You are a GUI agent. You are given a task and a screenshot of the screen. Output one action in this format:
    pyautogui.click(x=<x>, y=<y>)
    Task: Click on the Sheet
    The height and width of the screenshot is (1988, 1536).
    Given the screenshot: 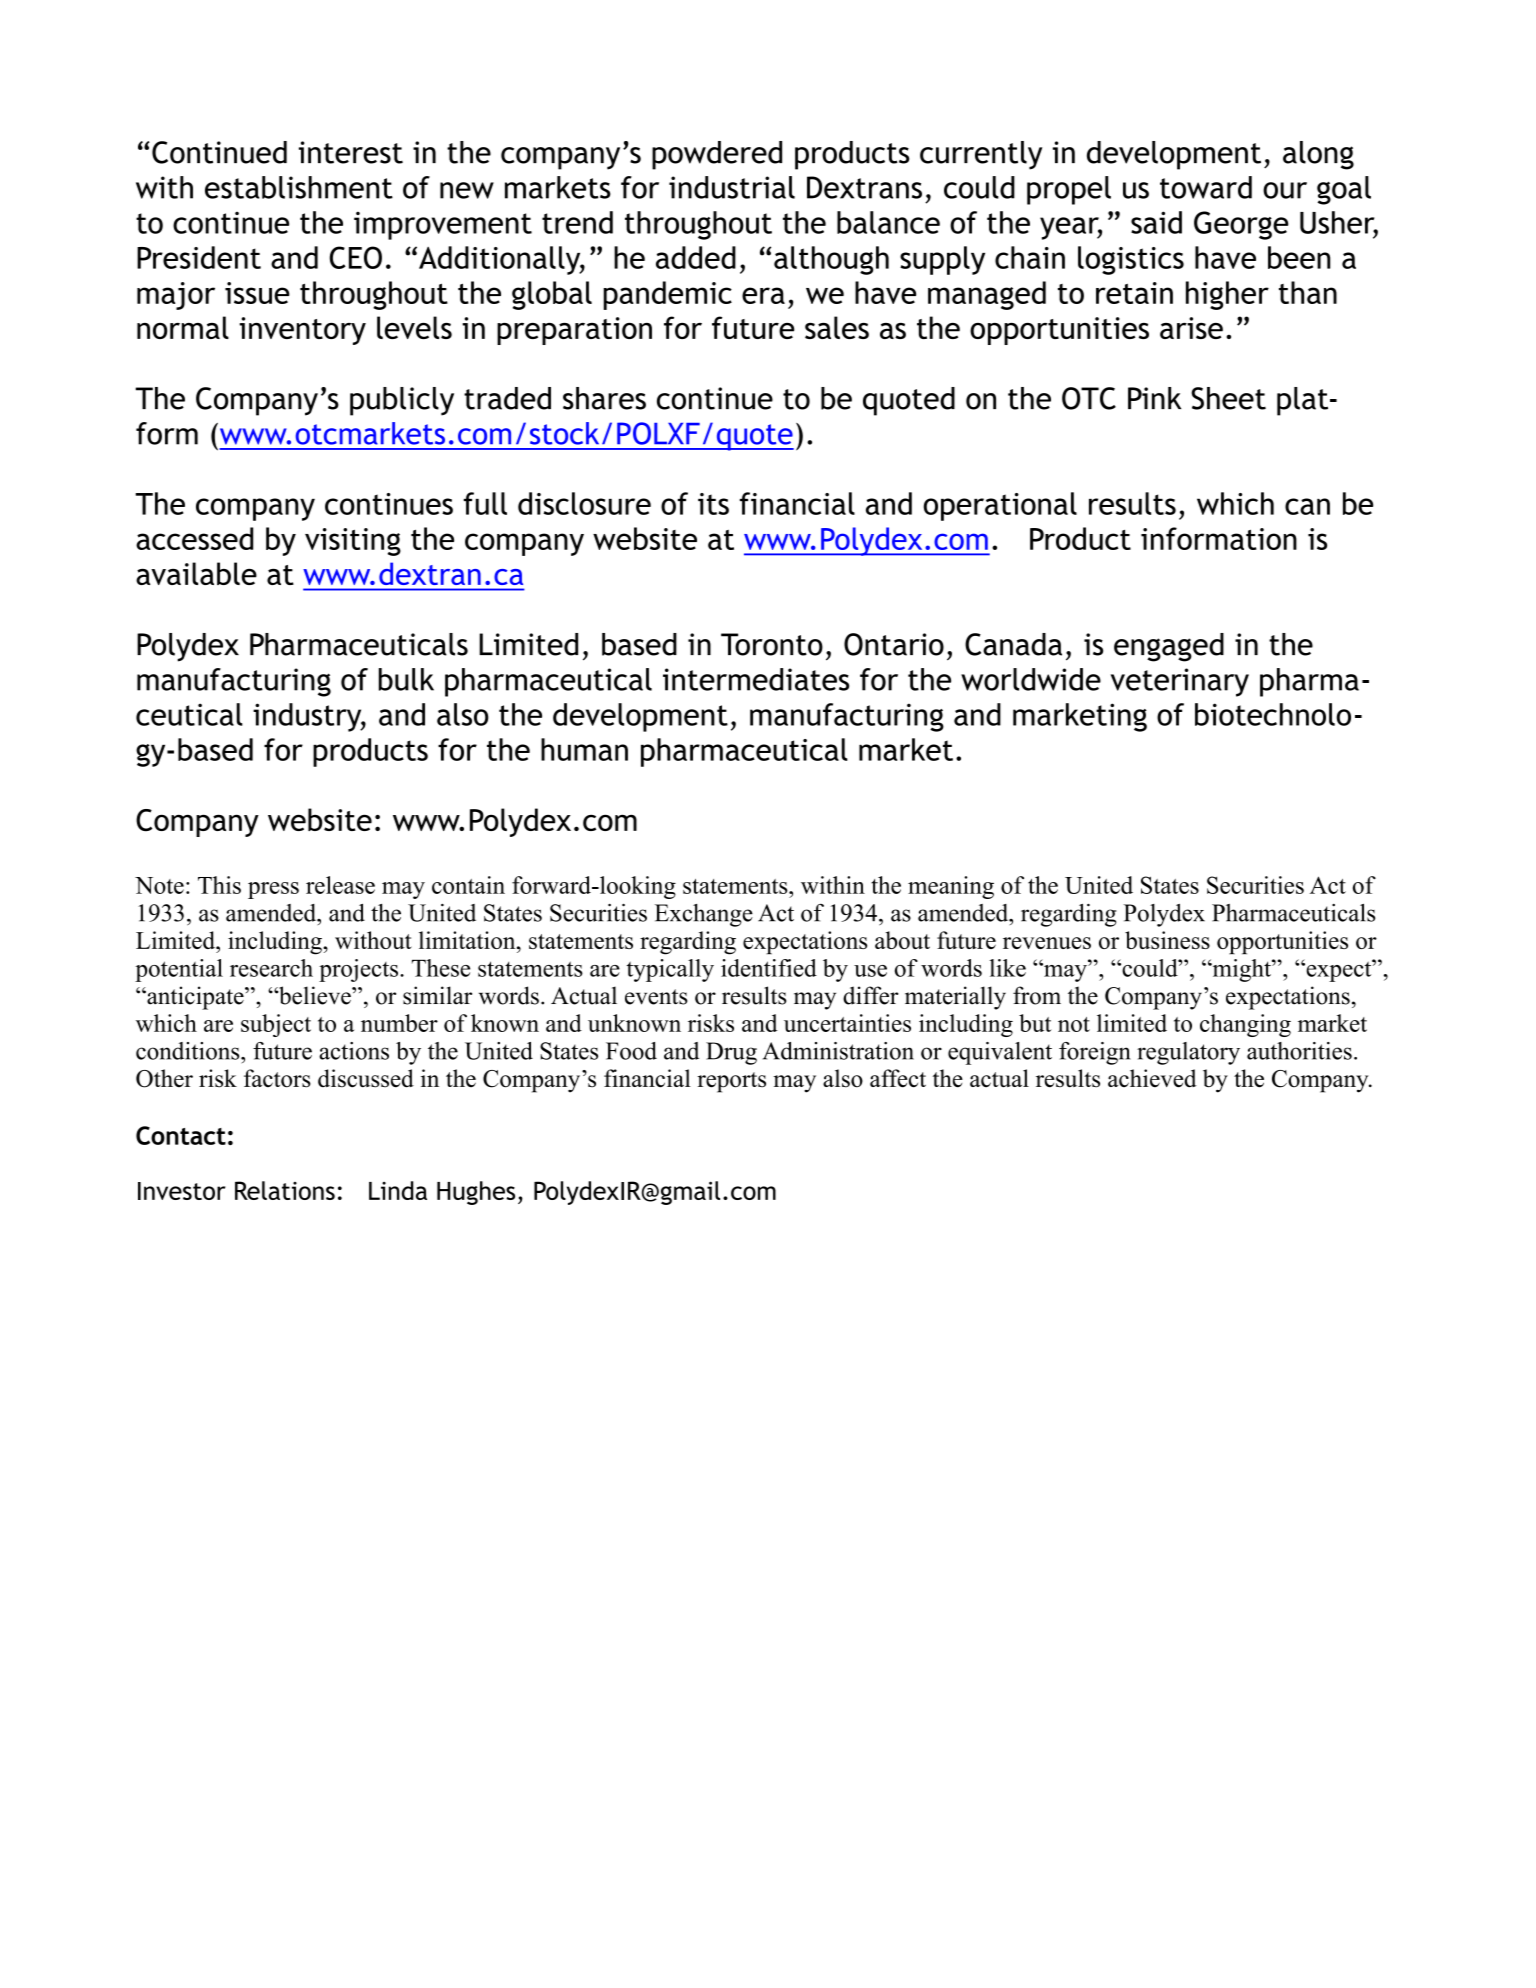 What is the action you would take?
    pyautogui.click(x=1228, y=398)
